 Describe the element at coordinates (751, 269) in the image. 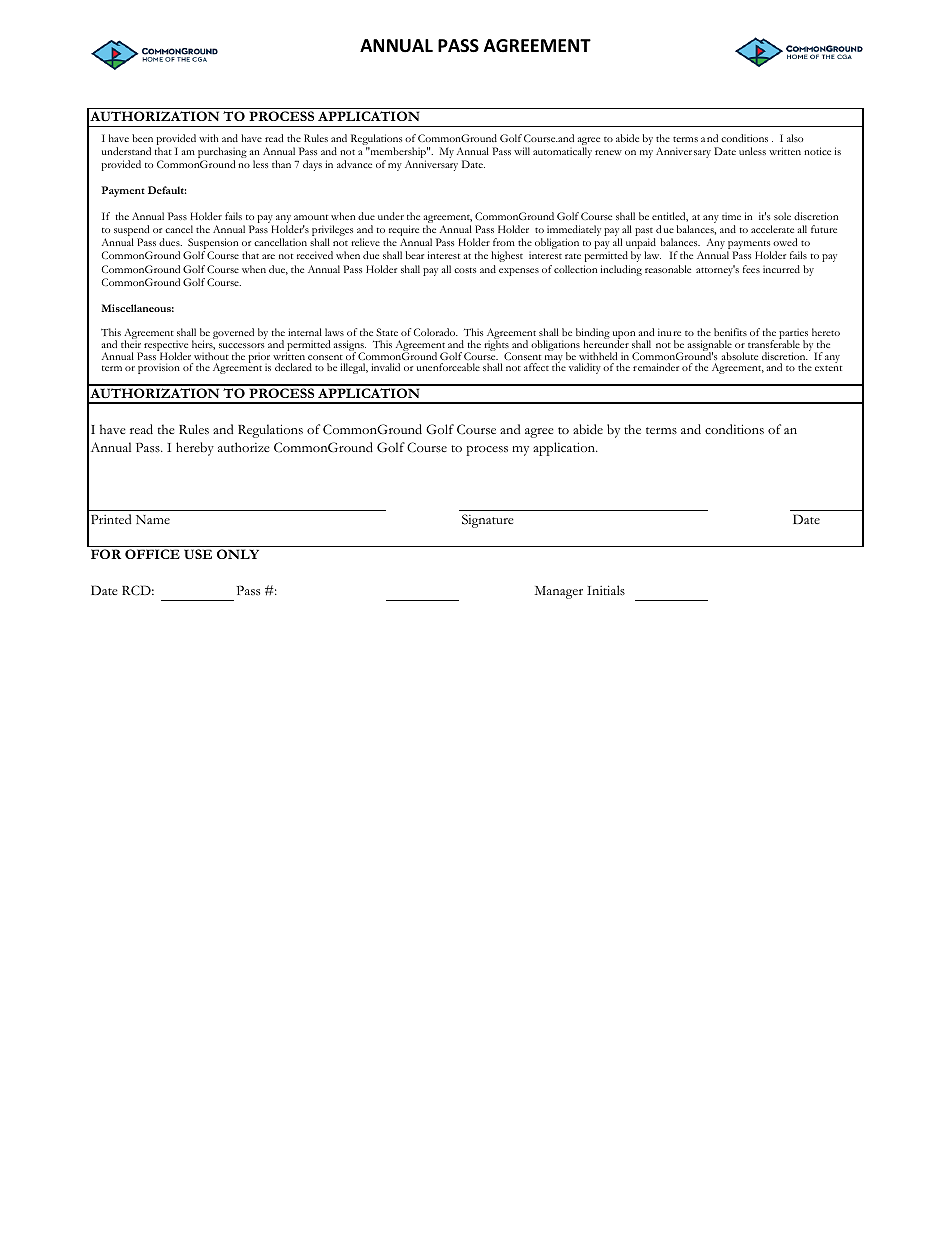

I see `fees` at that location.
